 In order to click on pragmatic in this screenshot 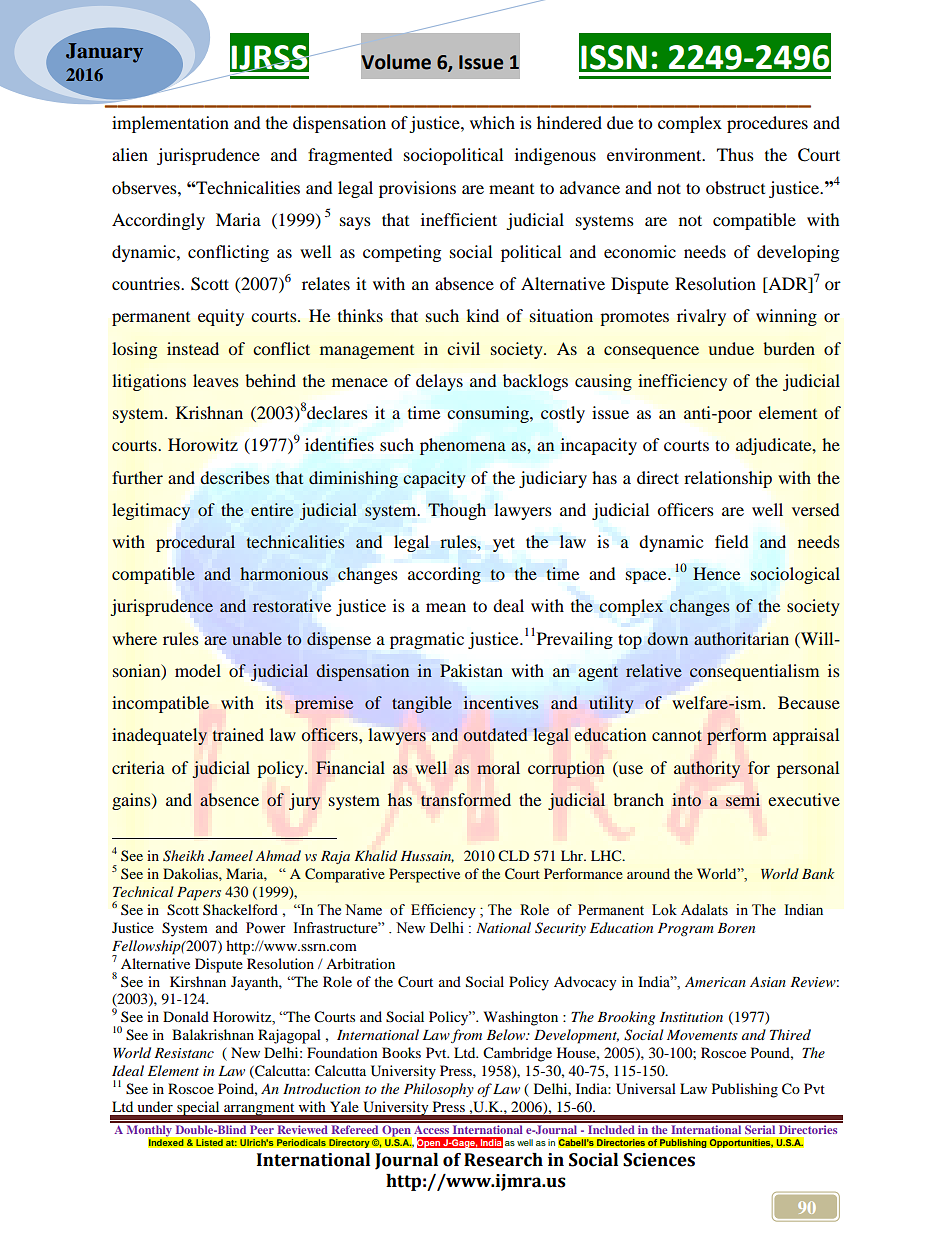, I will do `click(427, 640)`.
